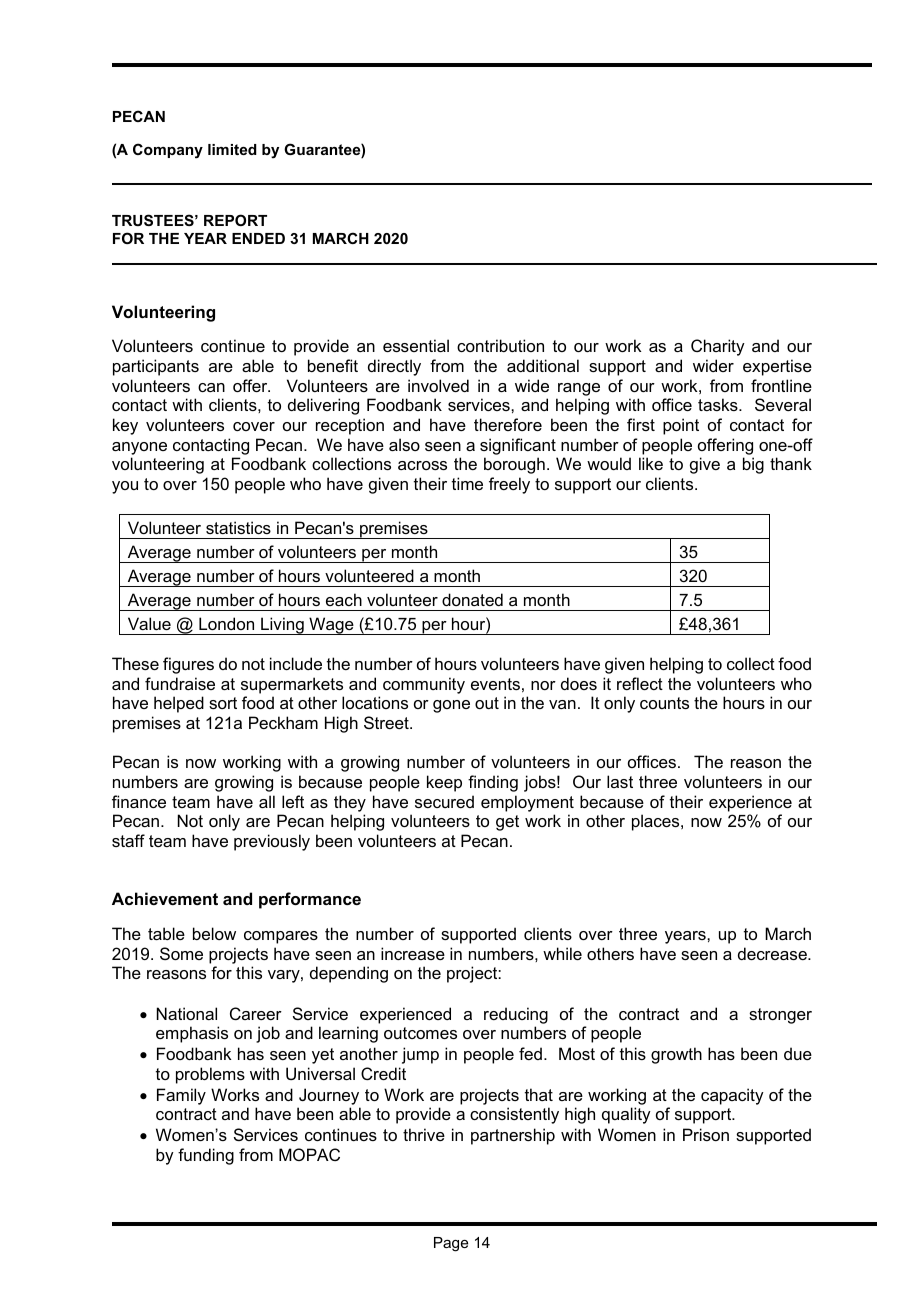 This page has height=1308, width=924. What do you see at coordinates (500, 345) in the page?
I see `contribution` at bounding box center [500, 345].
